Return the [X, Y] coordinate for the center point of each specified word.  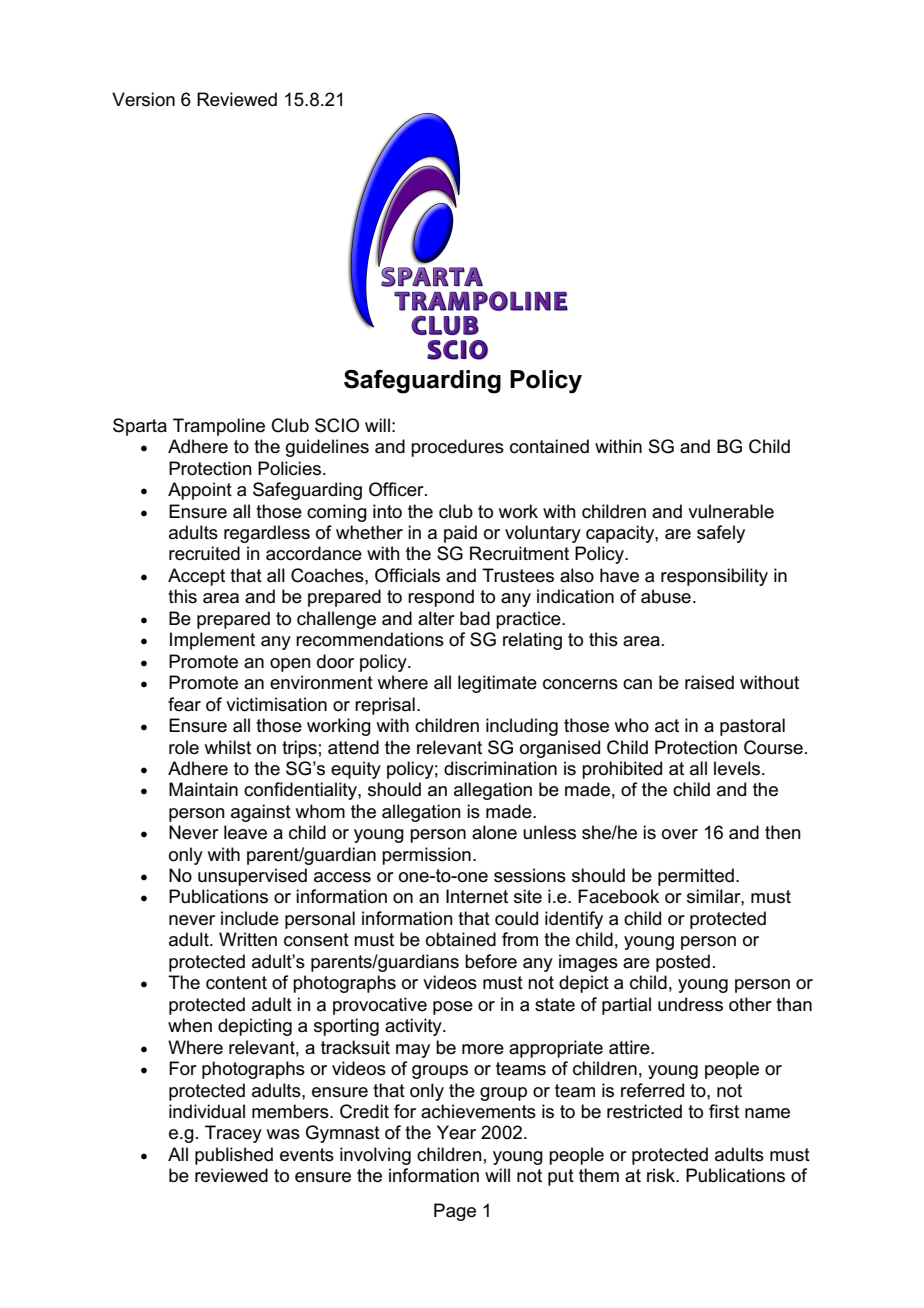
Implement [212, 641]
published [234, 1156]
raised [709, 682]
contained [549, 446]
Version [143, 99]
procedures [457, 448]
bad [475, 618]
